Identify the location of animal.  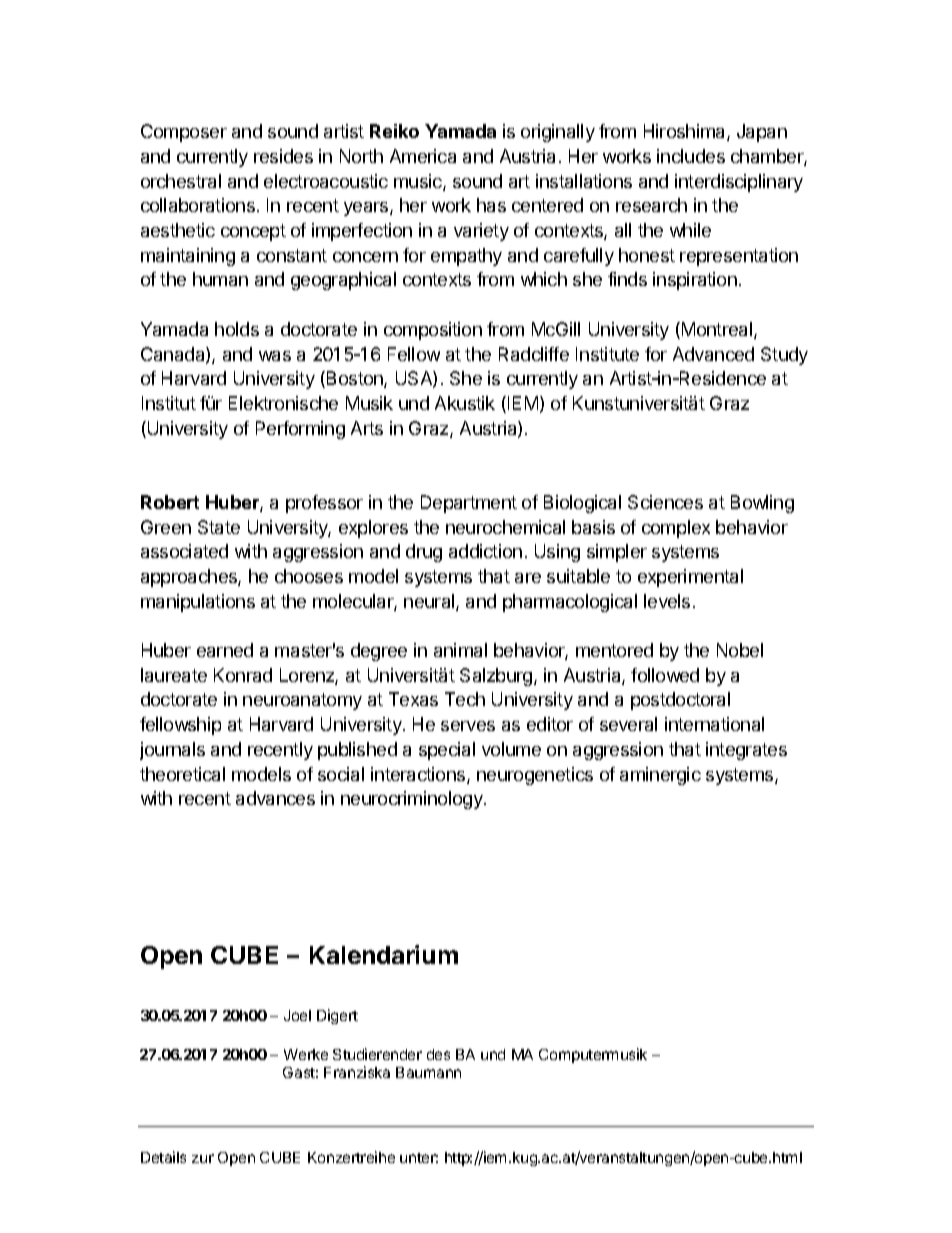
(460, 650).
